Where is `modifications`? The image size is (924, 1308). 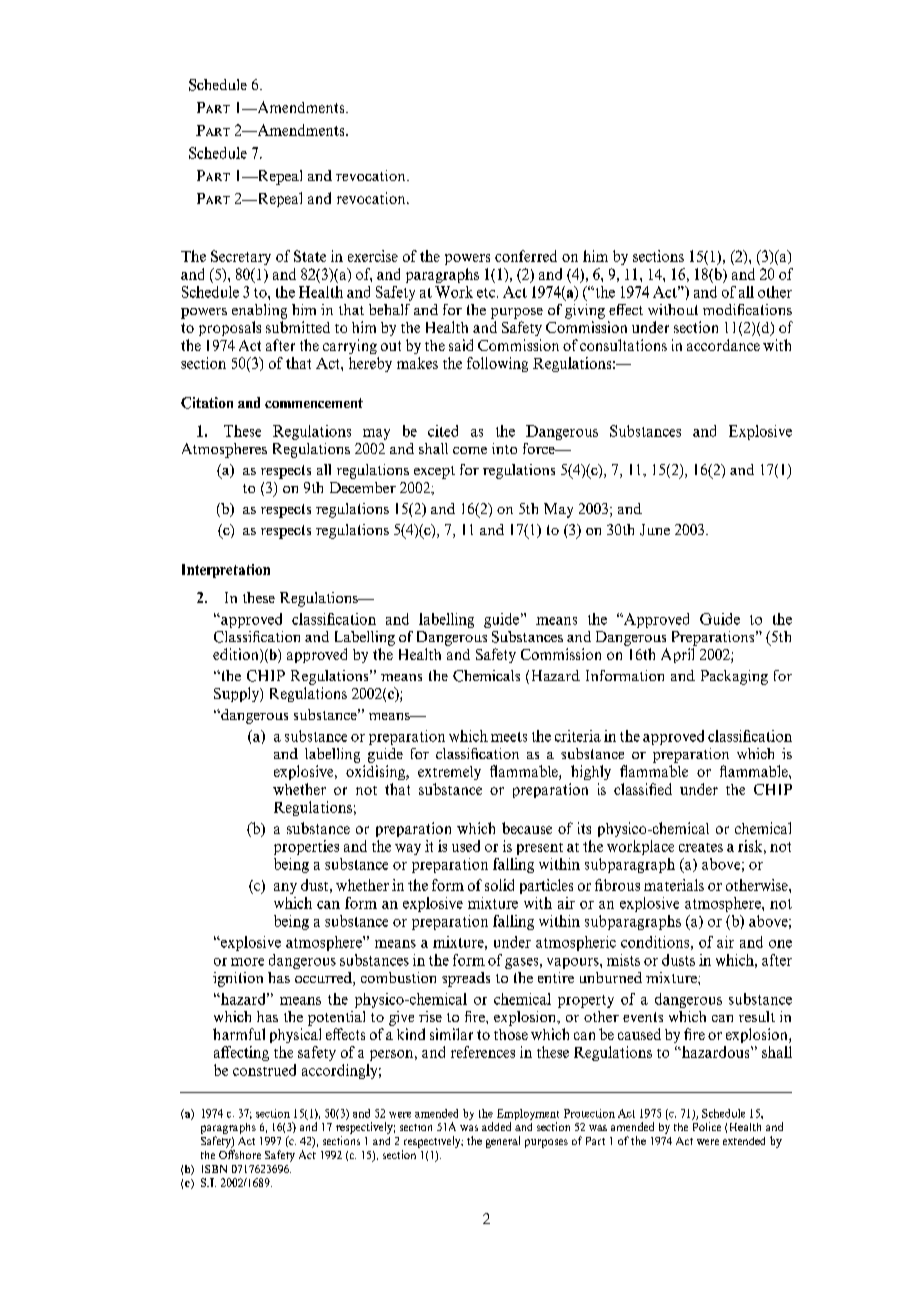 modifications is located at coordinates (747, 309).
